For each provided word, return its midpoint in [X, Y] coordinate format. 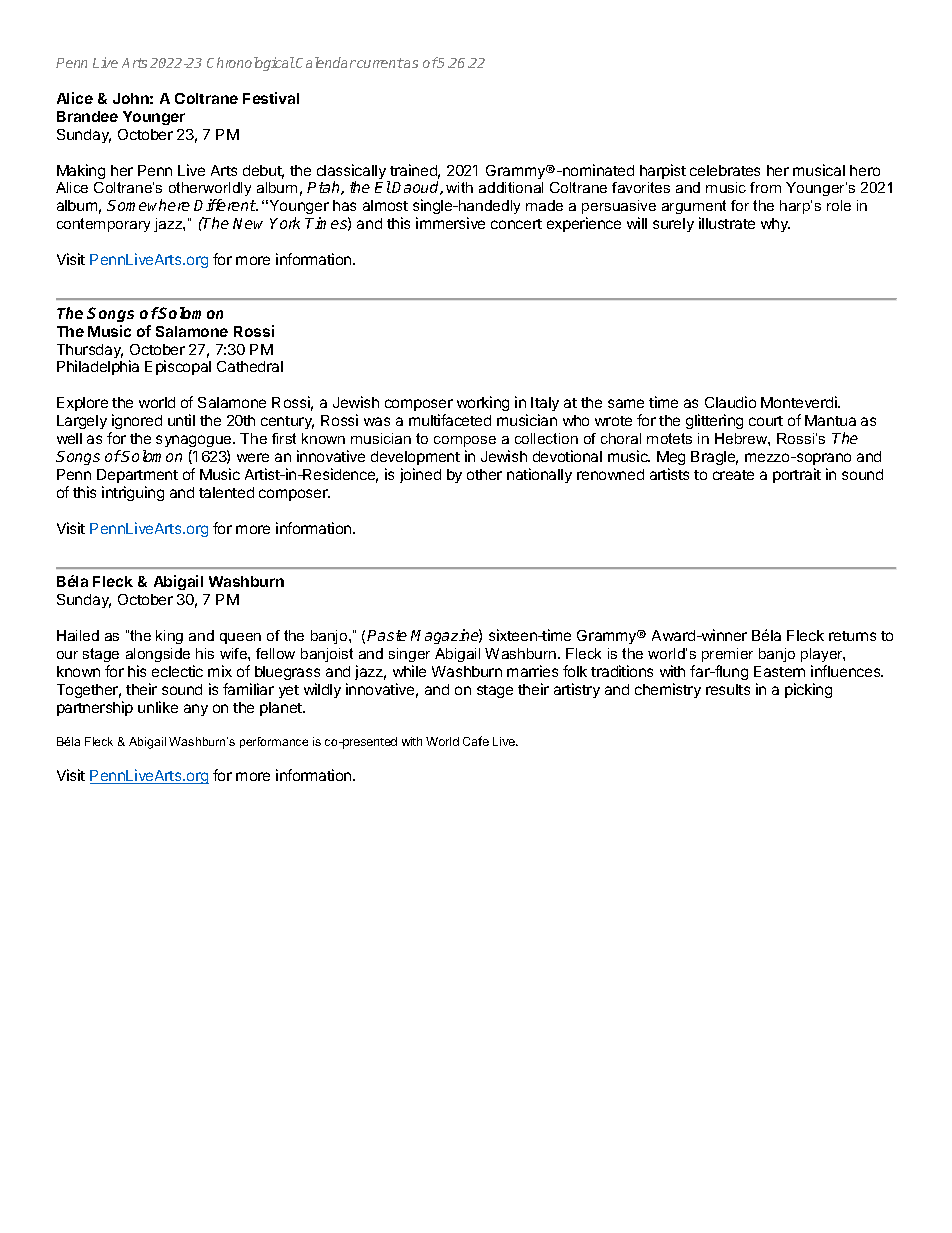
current [379, 63]
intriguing [133, 493]
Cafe [476, 741]
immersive [450, 223]
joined [420, 475]
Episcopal [178, 367]
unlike [158, 707]
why [775, 225]
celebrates [725, 170]
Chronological [251, 64]
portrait [797, 475]
